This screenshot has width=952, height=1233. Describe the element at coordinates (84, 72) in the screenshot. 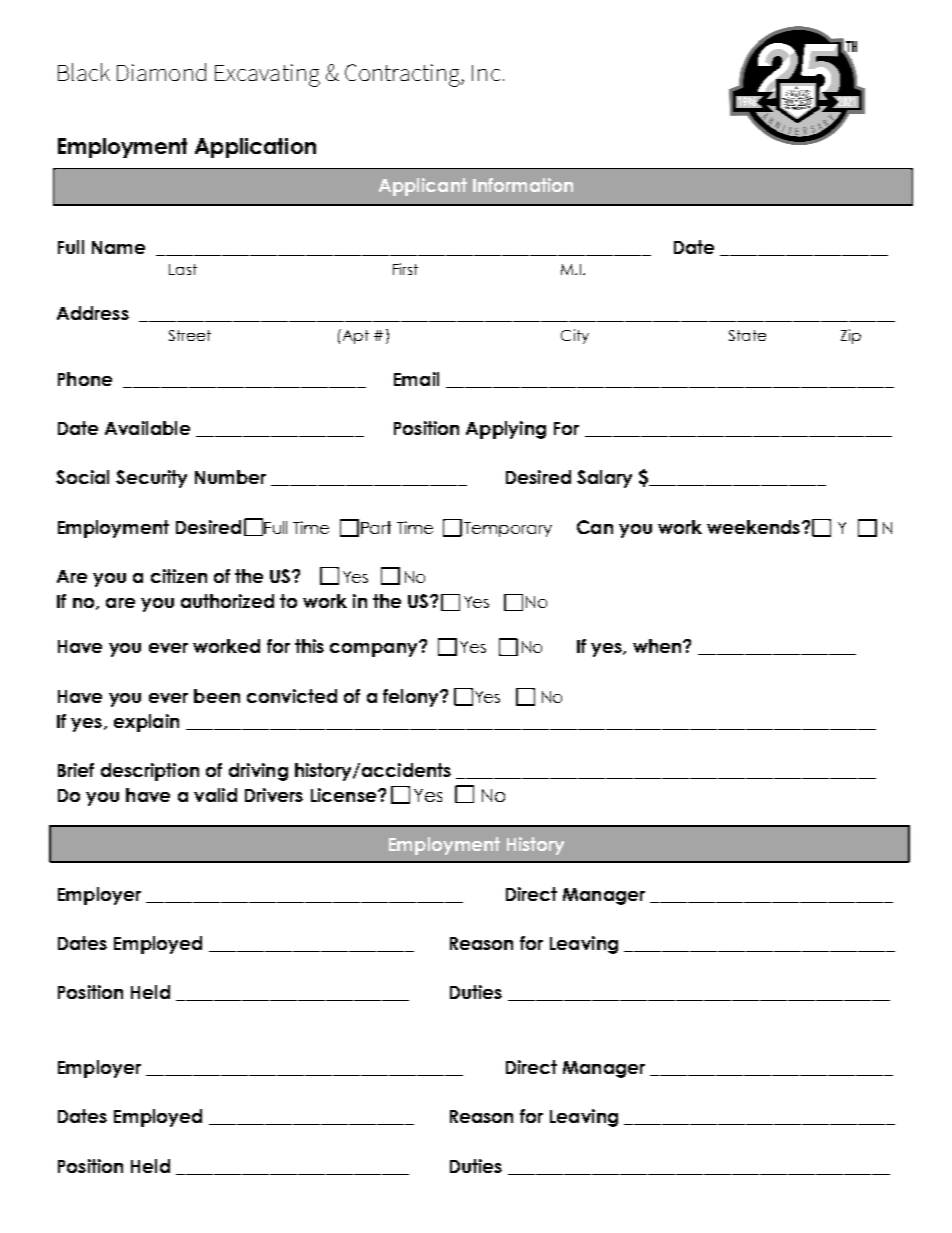

I see `Black` at that location.
